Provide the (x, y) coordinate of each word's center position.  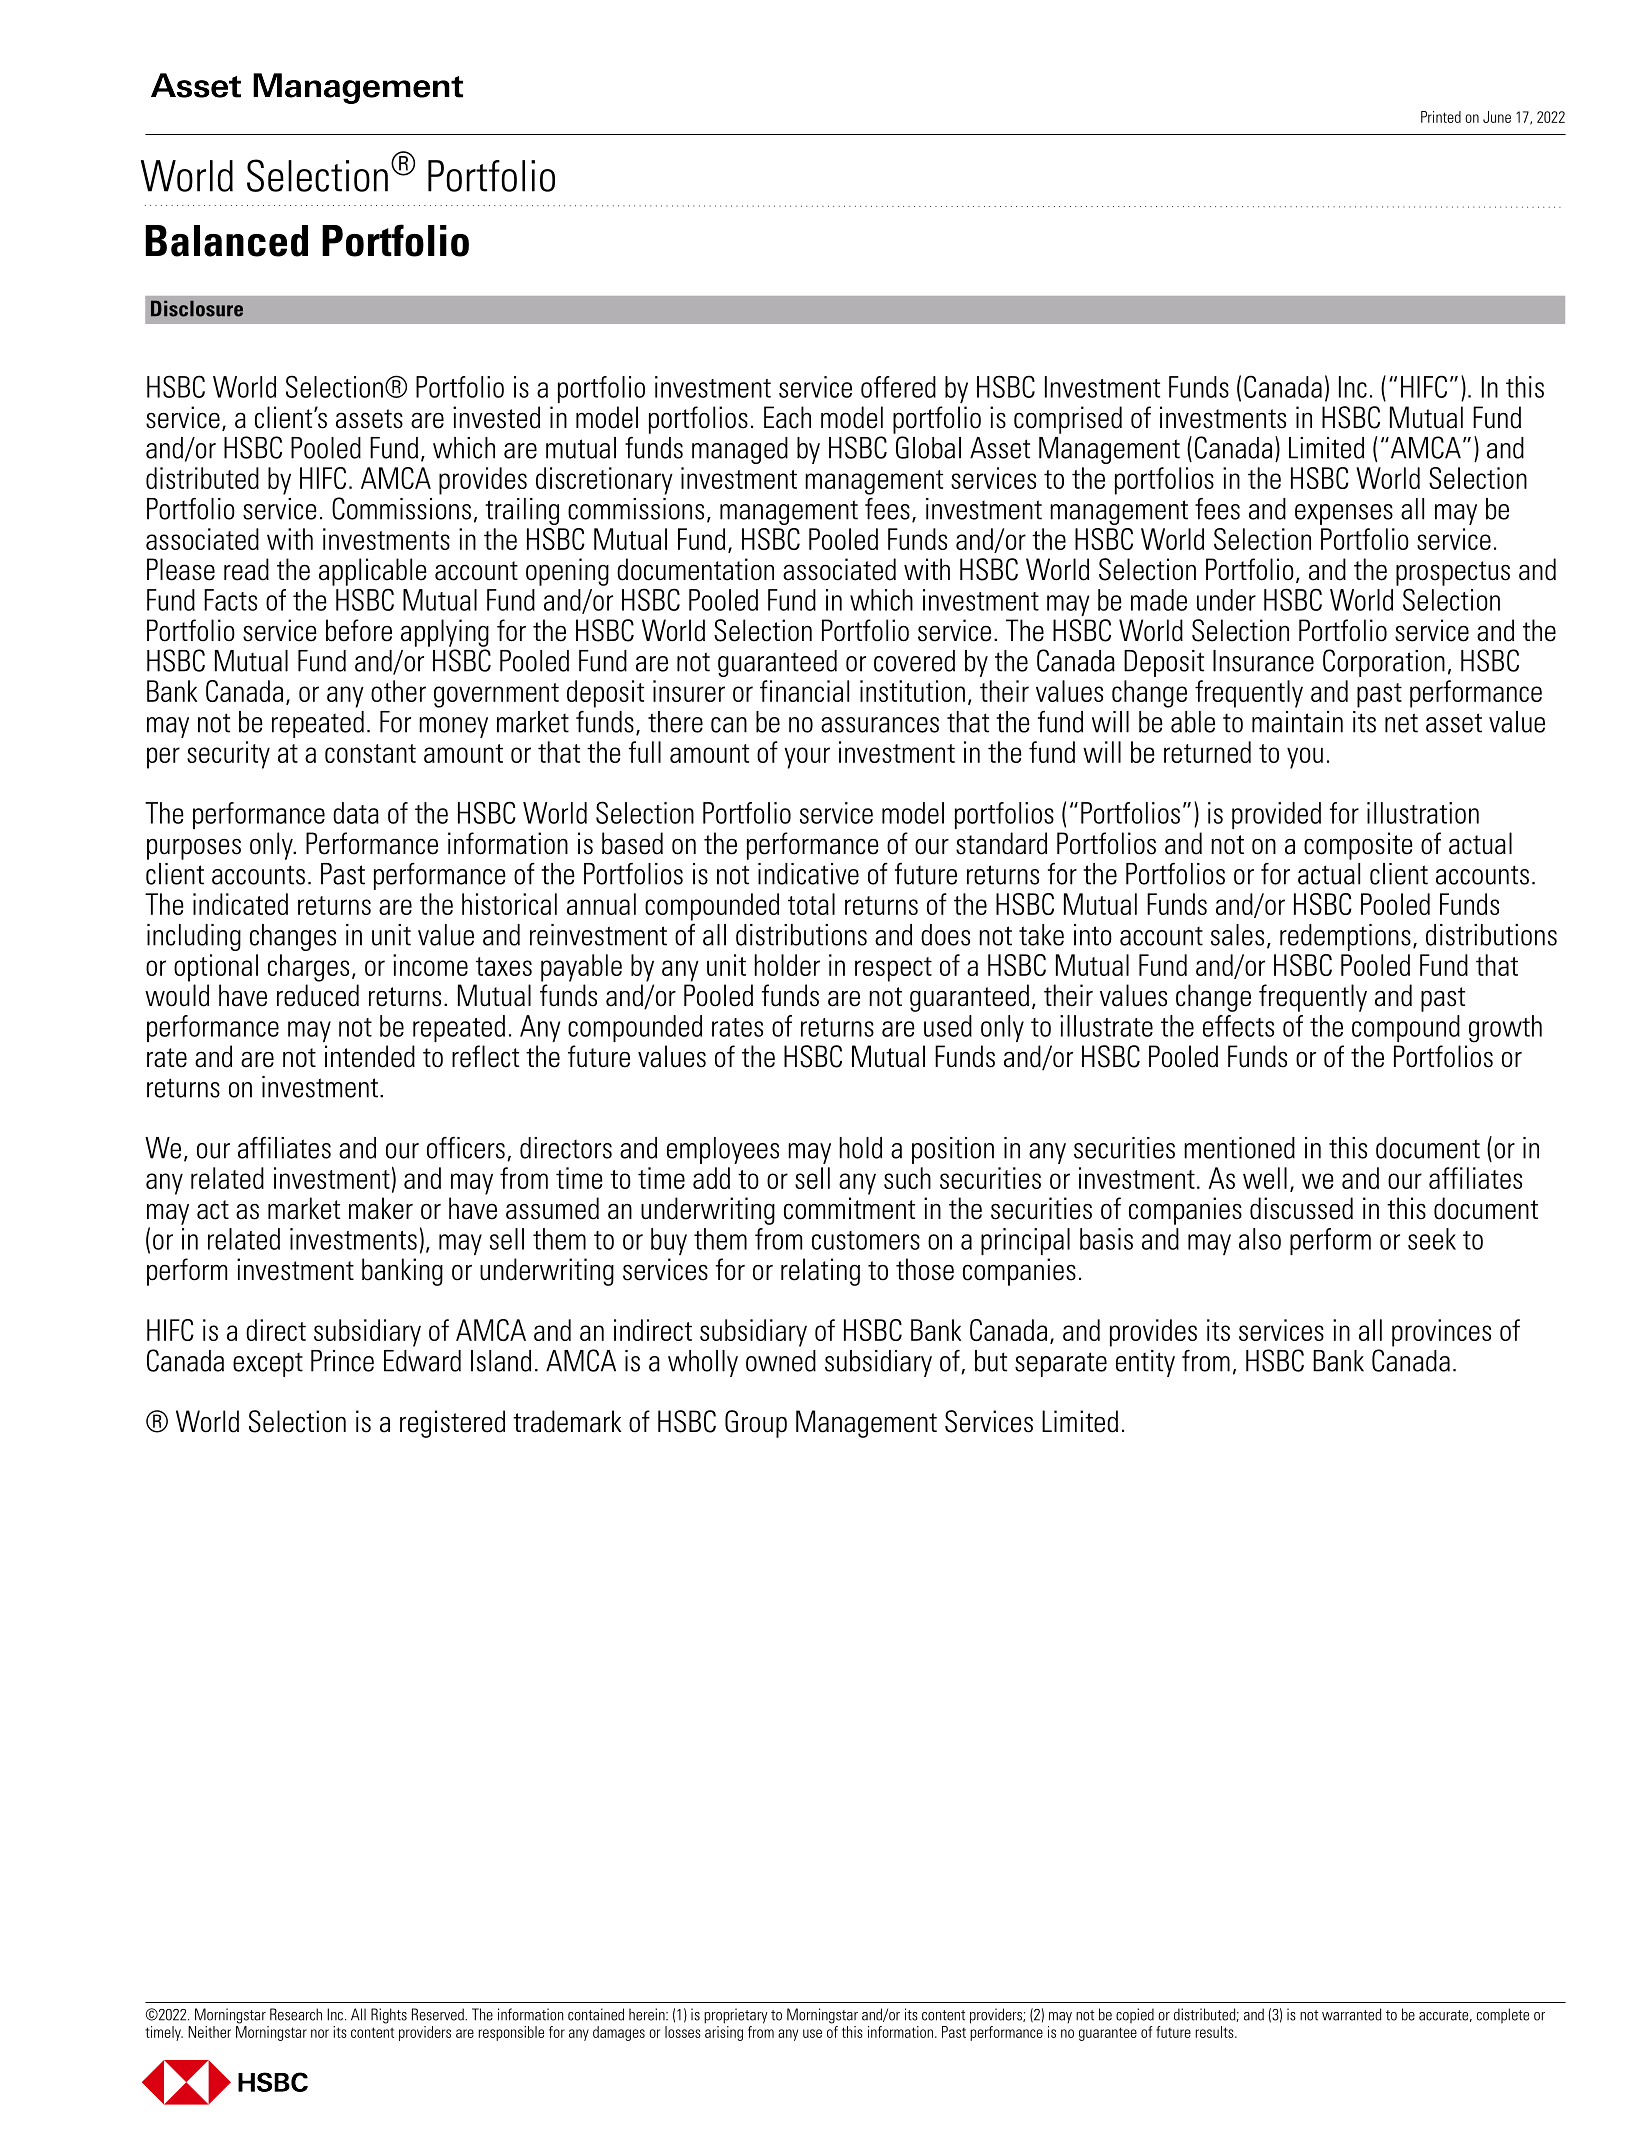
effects (1238, 1026)
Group (756, 1424)
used (948, 1026)
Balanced (226, 241)
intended (370, 1056)
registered (452, 1424)
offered (898, 387)
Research (296, 2014)
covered (914, 661)
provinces (1441, 1333)
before (359, 630)
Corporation (1384, 663)
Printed (1441, 117)
